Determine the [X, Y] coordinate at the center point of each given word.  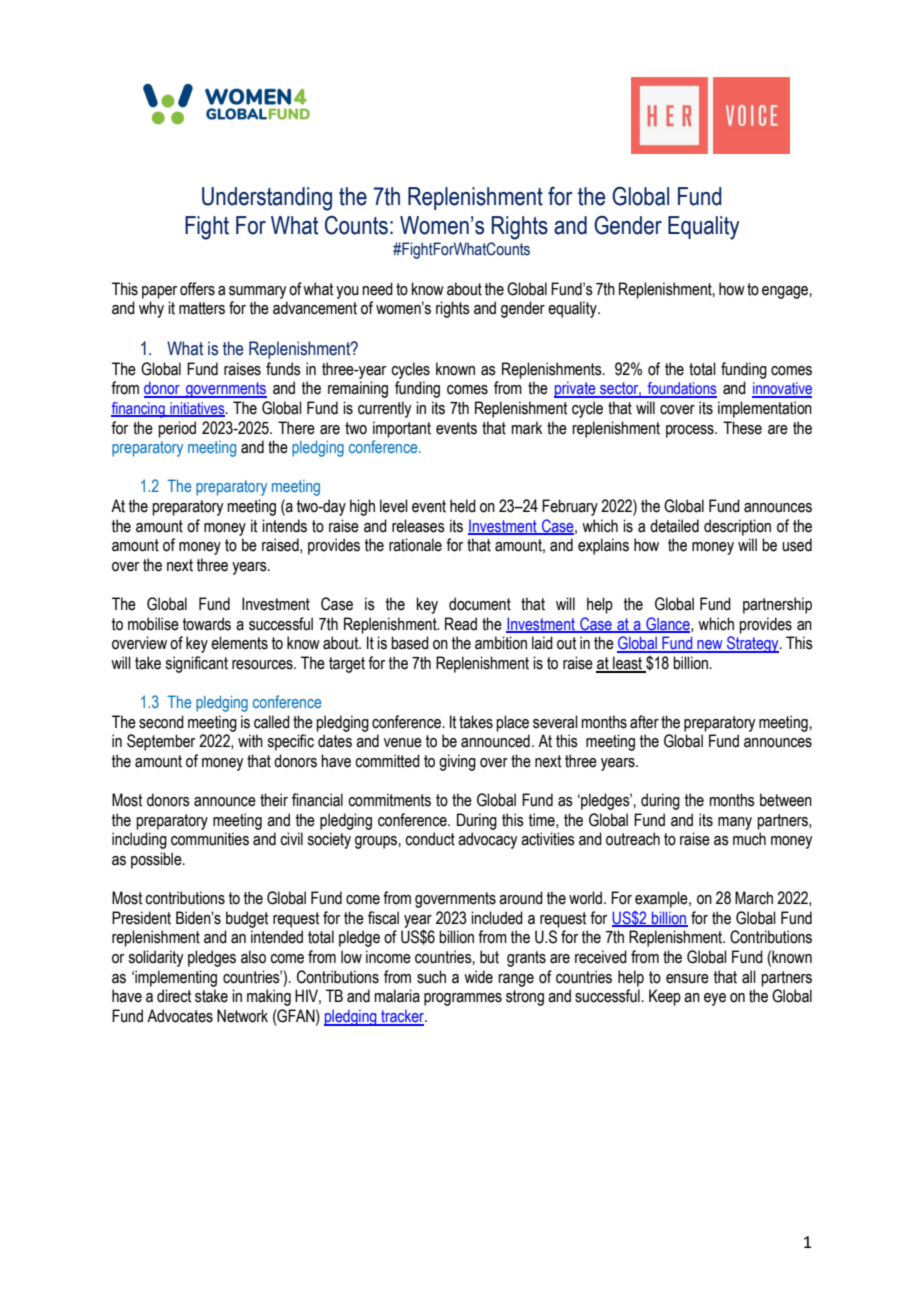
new [710, 646]
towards [207, 624]
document [480, 604]
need [377, 289]
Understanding [267, 199]
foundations [681, 389]
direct [174, 996]
